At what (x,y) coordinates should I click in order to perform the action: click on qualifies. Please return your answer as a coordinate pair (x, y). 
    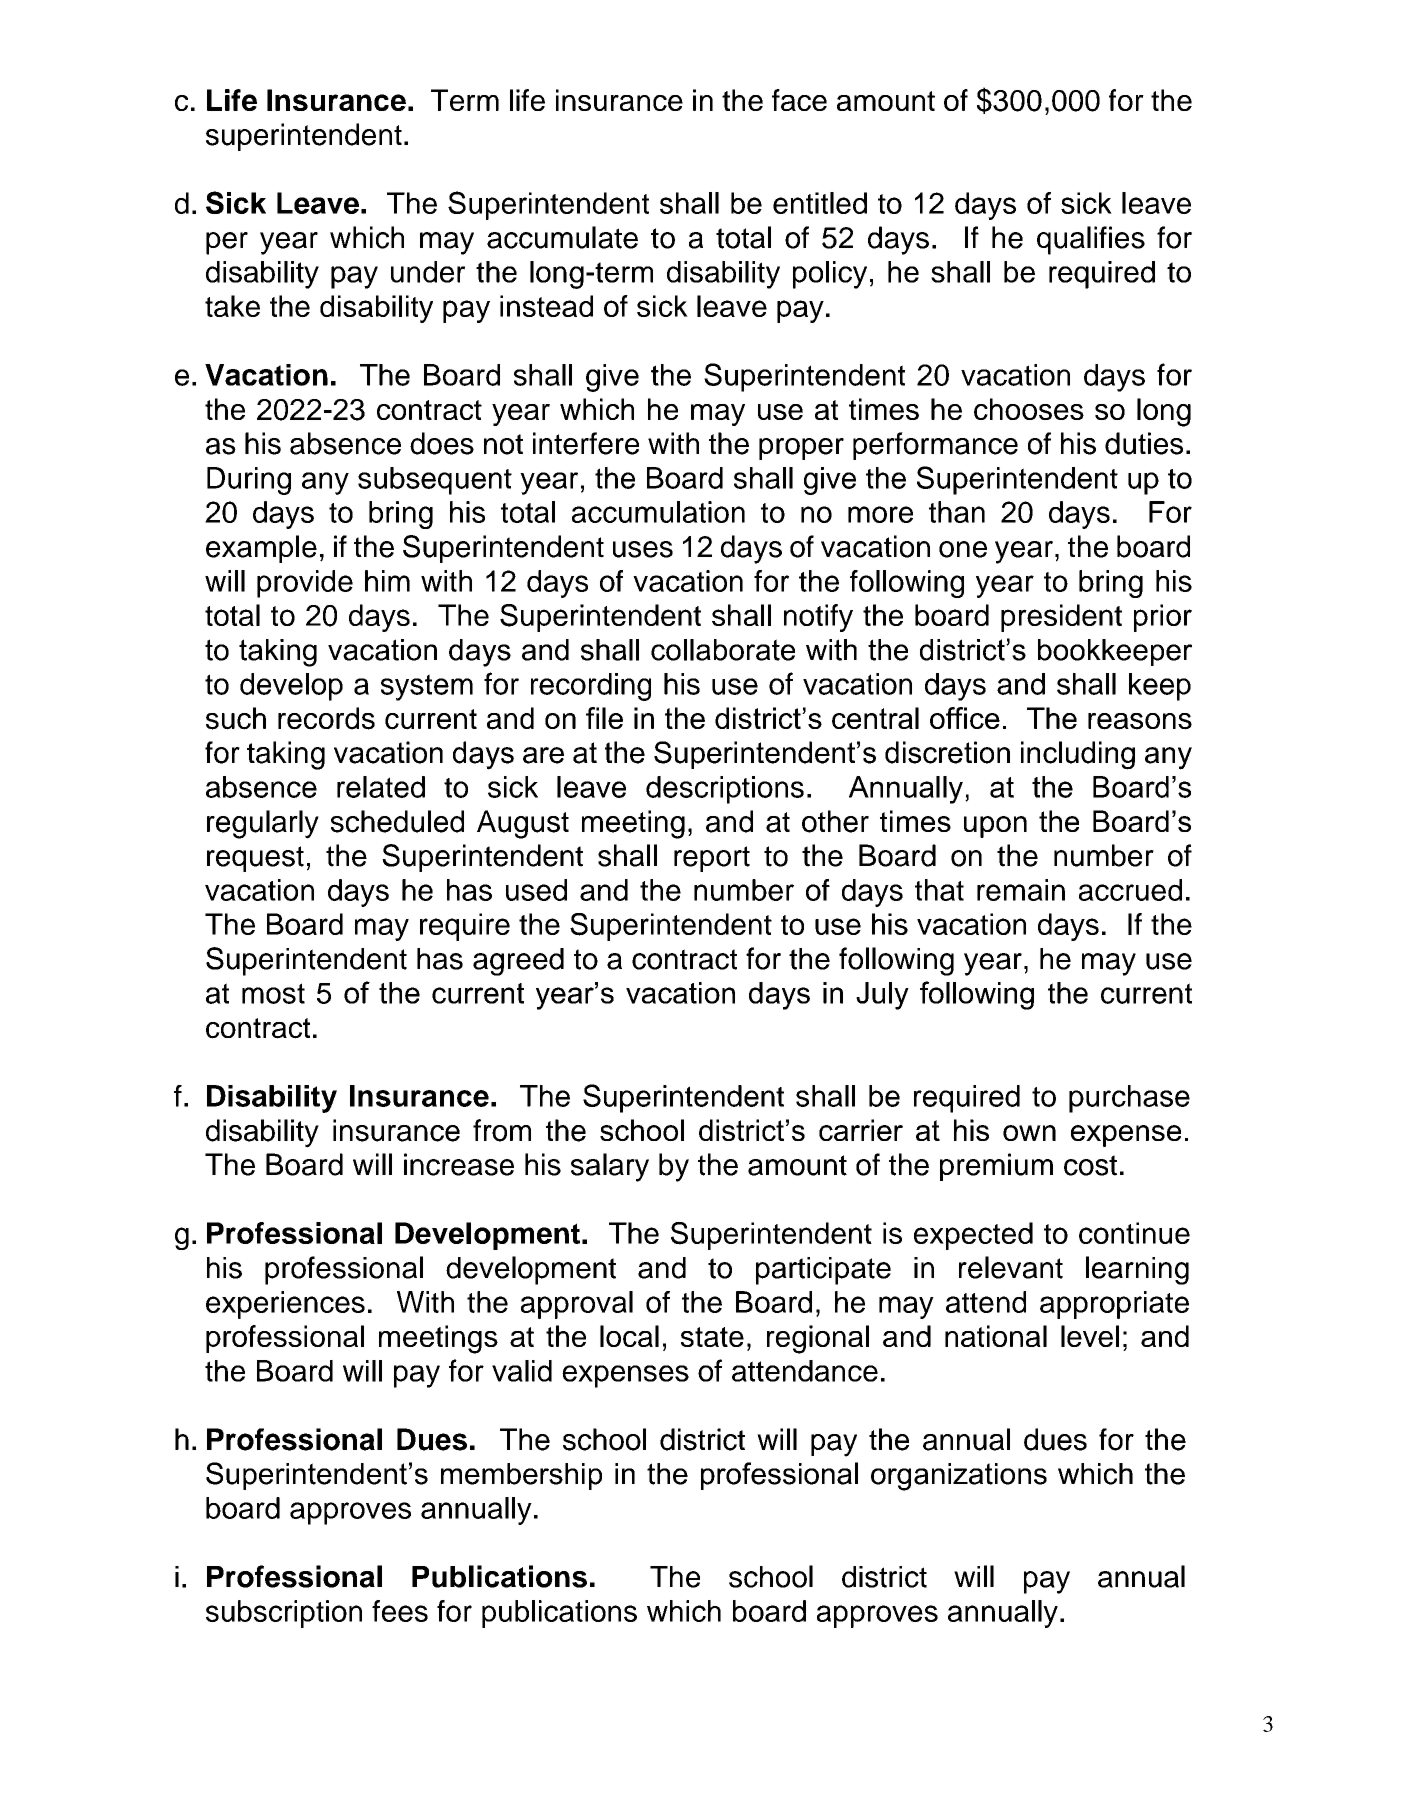
    Looking at the image, I should click on (1091, 240).
